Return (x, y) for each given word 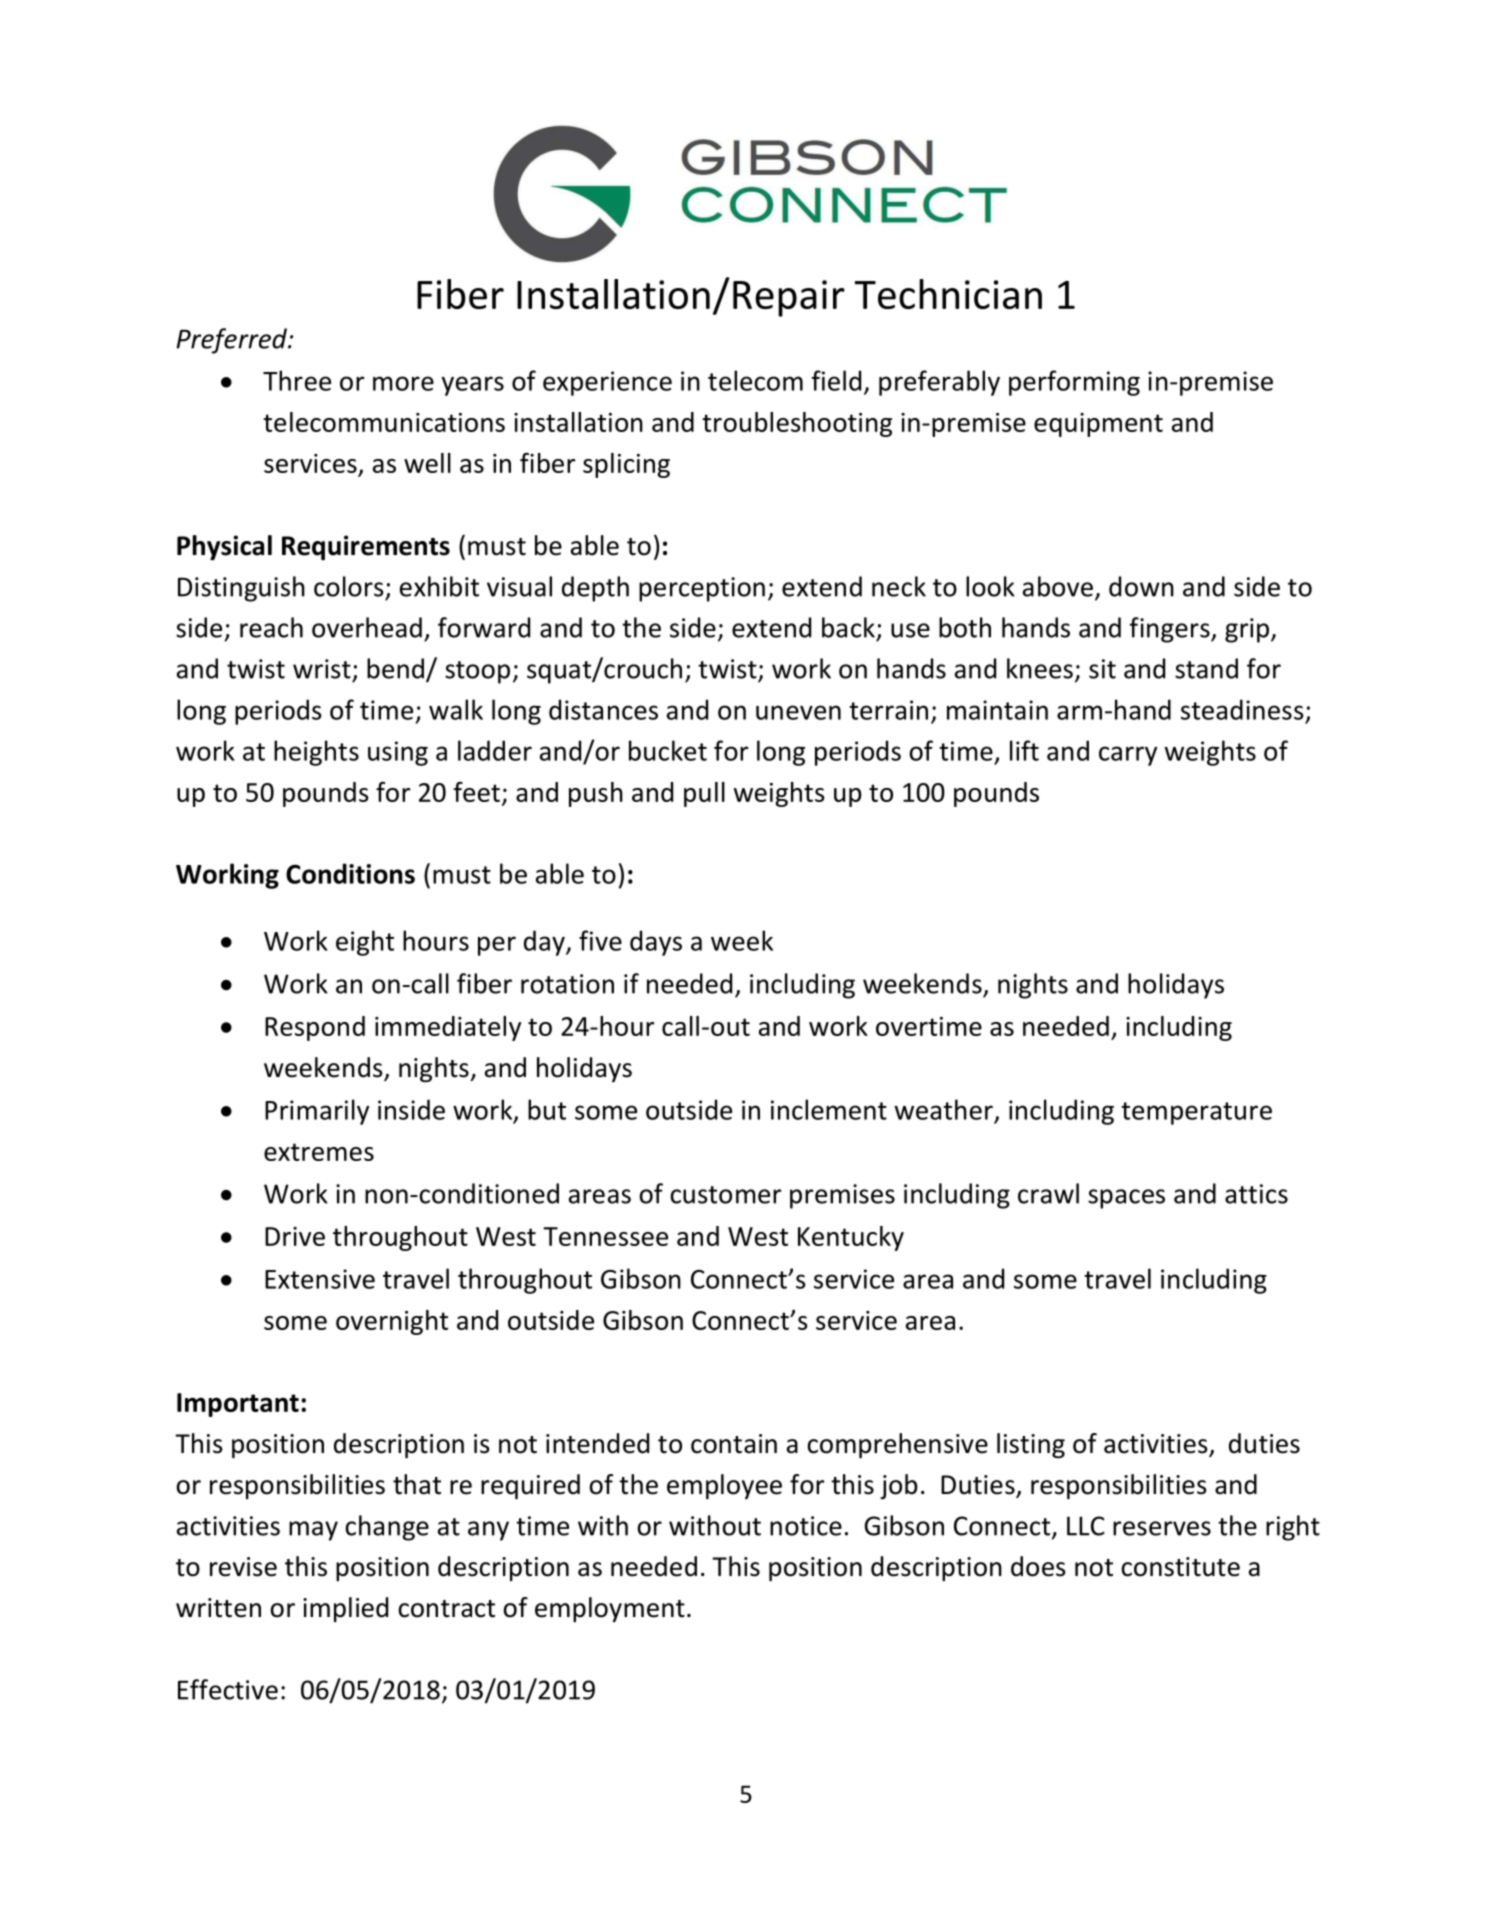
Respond (315, 1028)
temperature (1196, 1113)
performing (1074, 383)
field (836, 380)
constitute (1180, 1567)
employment (610, 1609)
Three (297, 380)
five (600, 940)
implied (345, 1609)
